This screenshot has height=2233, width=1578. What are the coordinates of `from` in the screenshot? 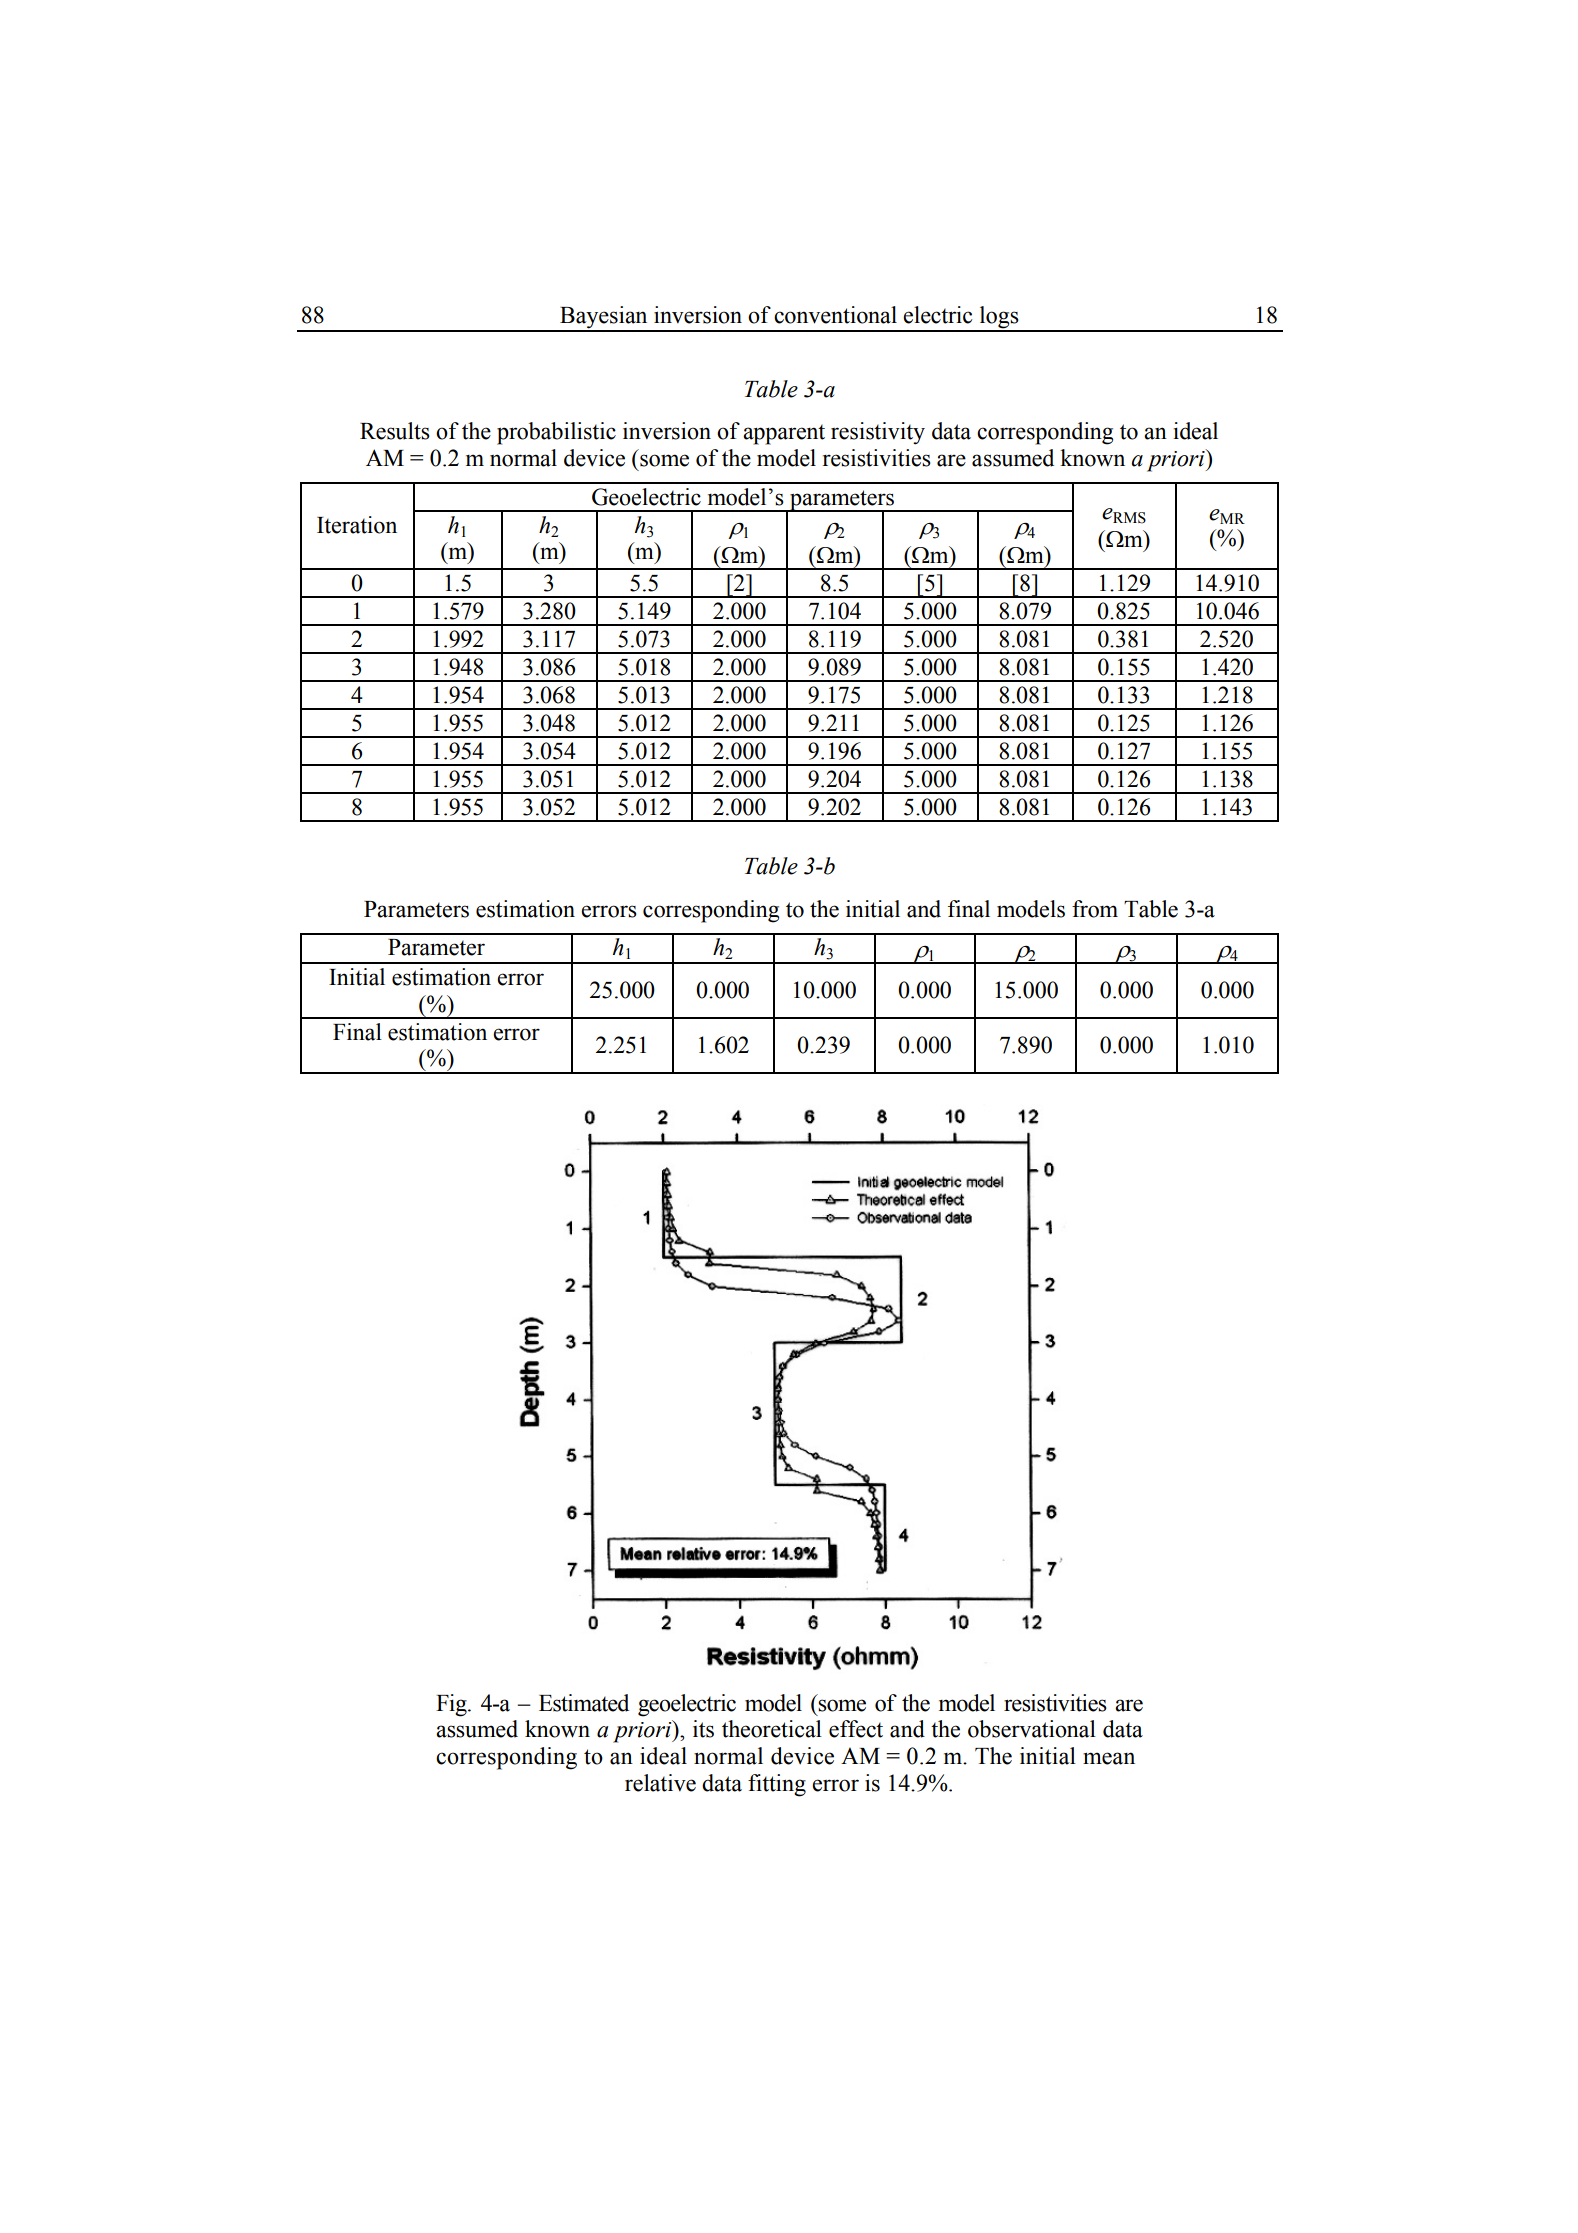 It's located at (1095, 909).
